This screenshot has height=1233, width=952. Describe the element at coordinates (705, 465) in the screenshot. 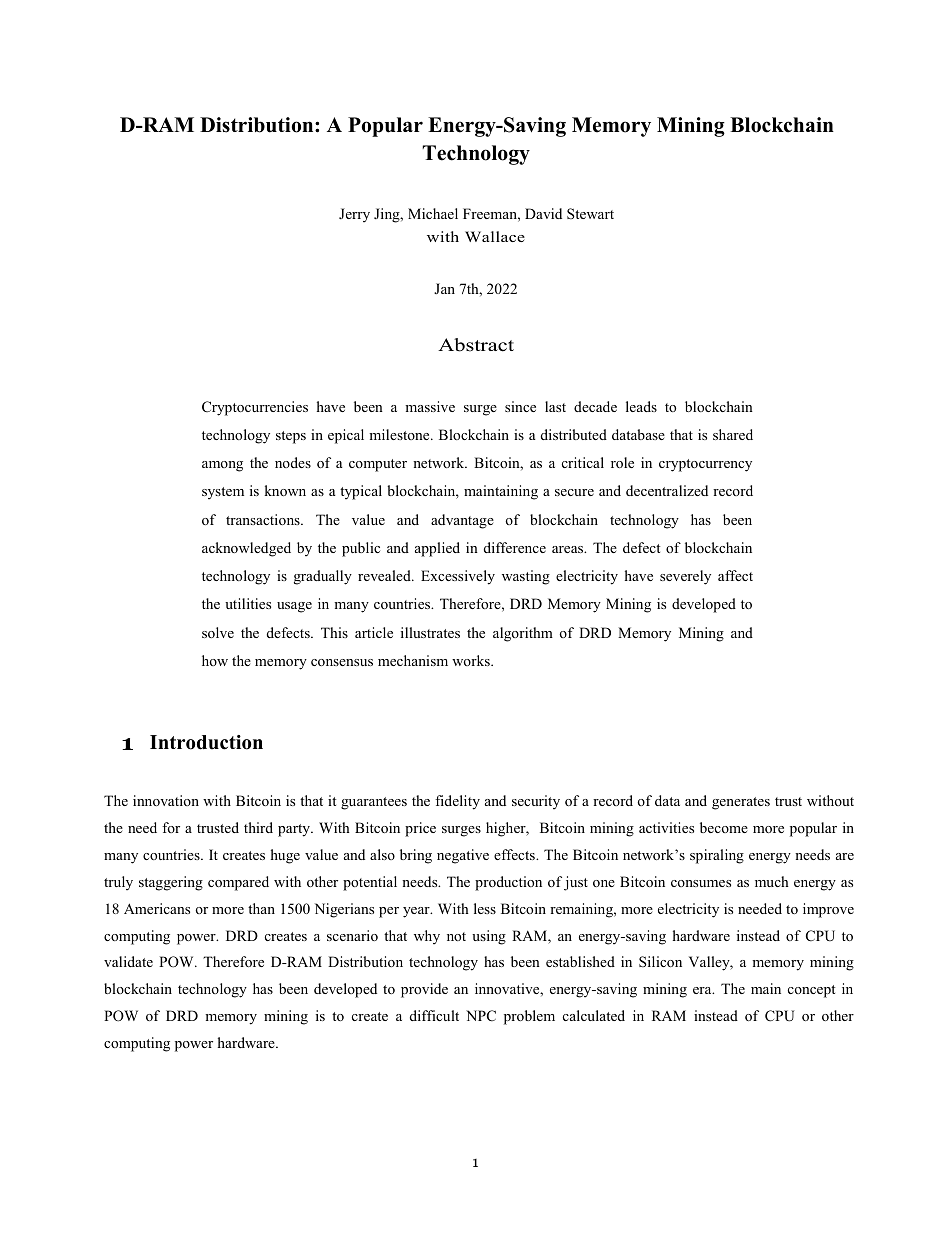

I see `cryptocurrency` at that location.
